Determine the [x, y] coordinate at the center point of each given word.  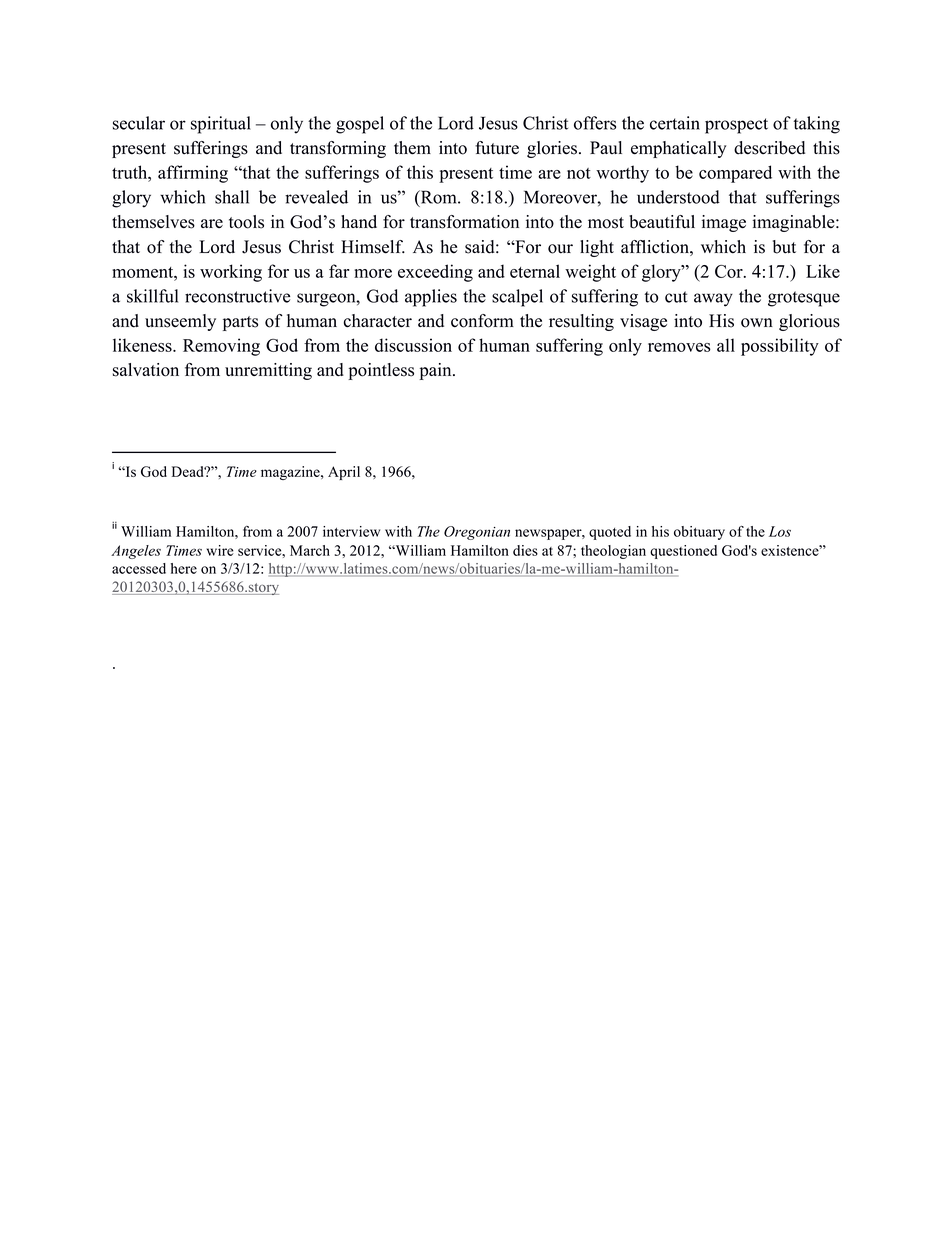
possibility [780, 347]
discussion [413, 345]
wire [220, 550]
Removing [221, 347]
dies [525, 550]
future [497, 148]
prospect [736, 126]
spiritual [221, 125]
